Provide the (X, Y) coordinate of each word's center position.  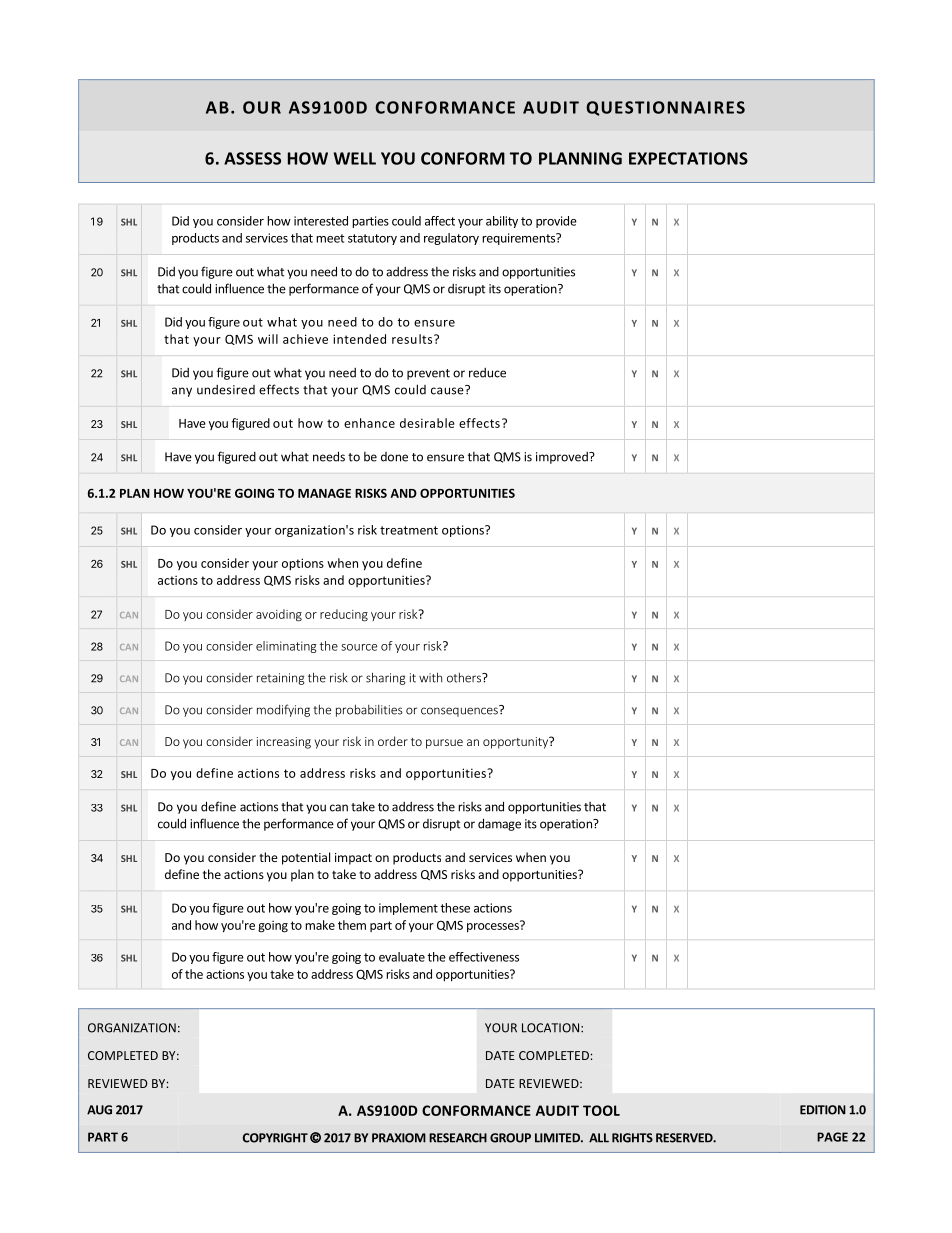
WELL (354, 158)
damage (499, 824)
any (182, 392)
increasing (284, 743)
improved (563, 458)
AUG (99, 1110)
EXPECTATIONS (688, 158)
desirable (427, 423)
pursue (444, 744)
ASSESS (252, 158)
